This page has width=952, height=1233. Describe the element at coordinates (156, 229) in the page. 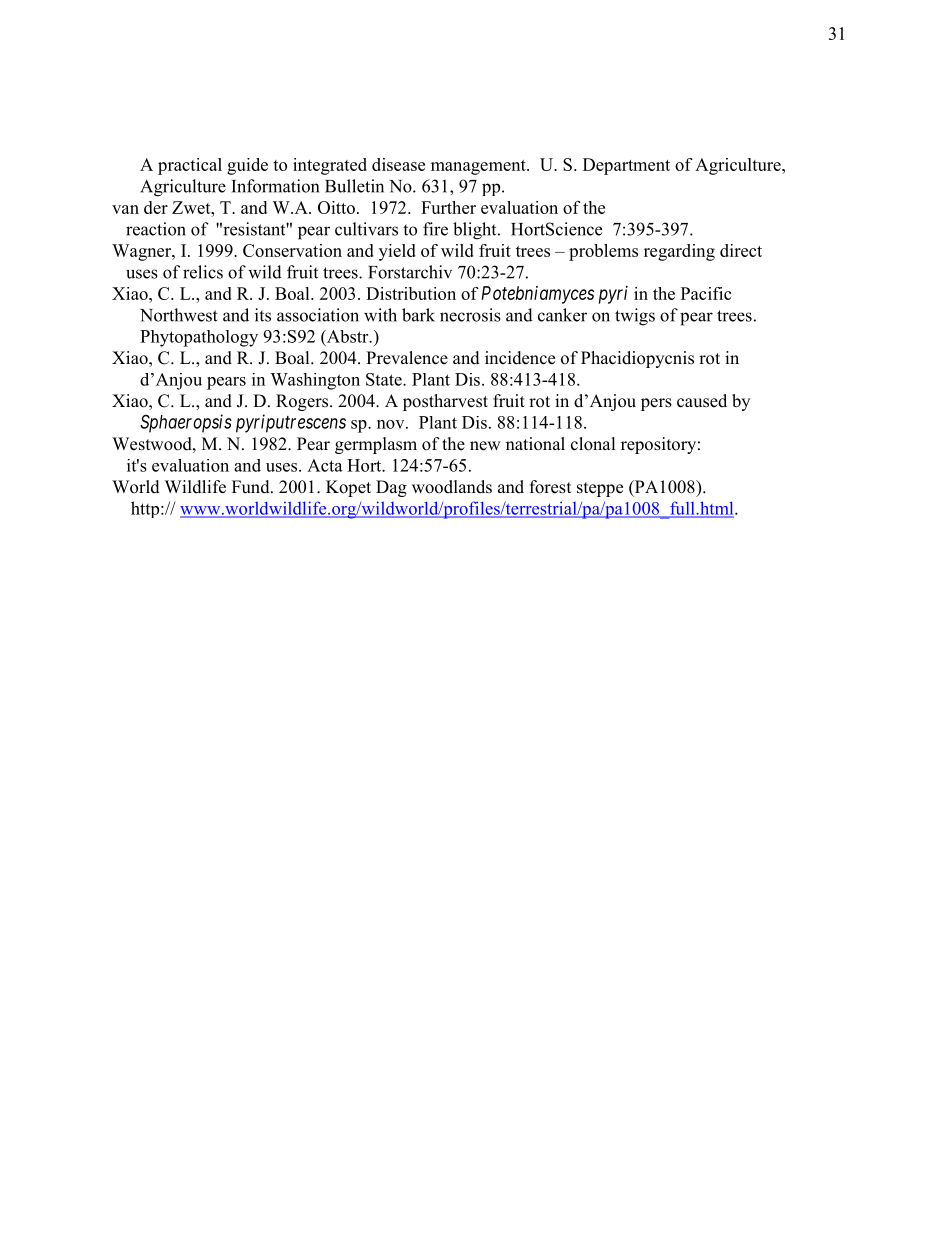

I see `reaction` at that location.
